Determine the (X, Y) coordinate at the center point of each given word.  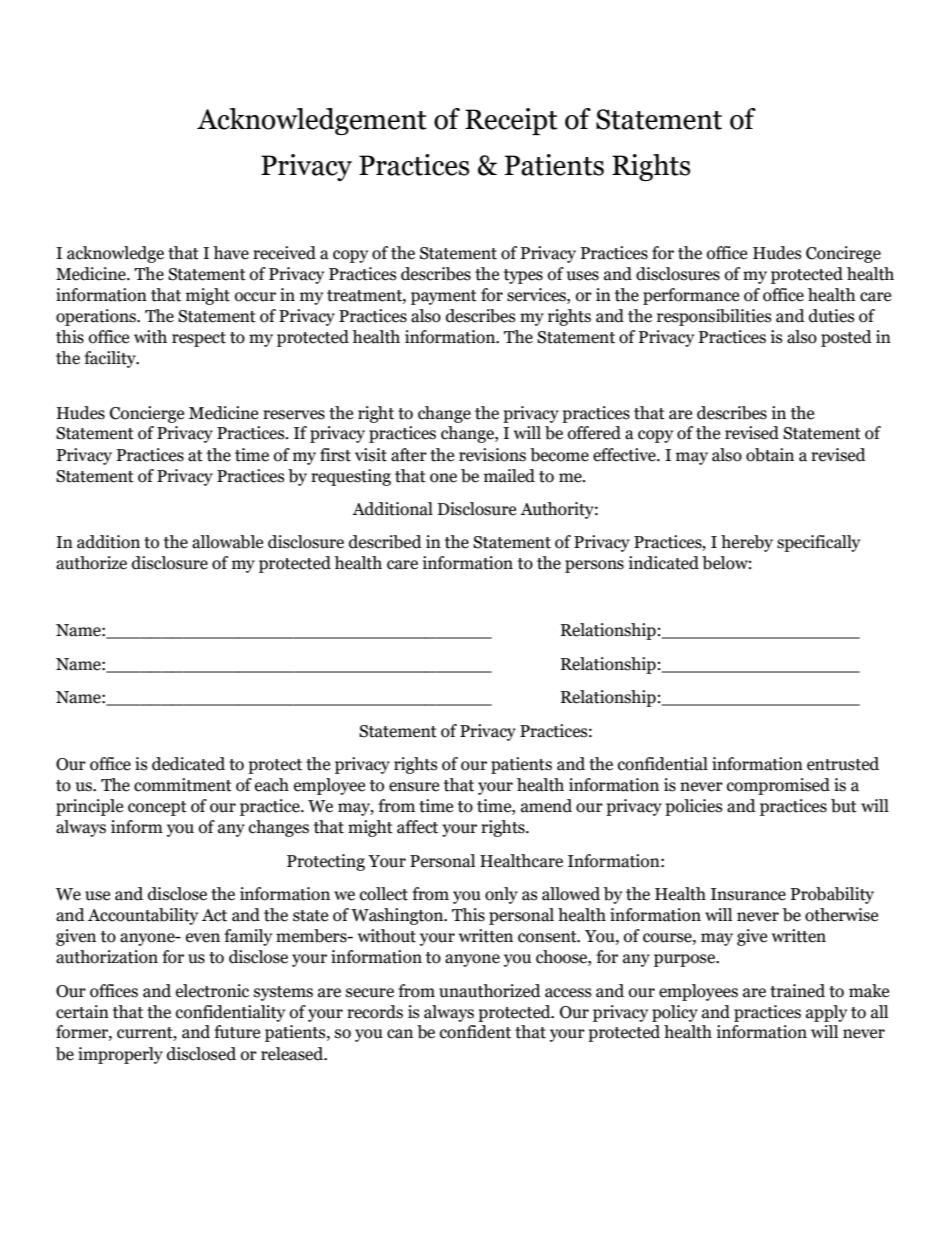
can (400, 1034)
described (385, 542)
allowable (227, 542)
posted (846, 338)
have (231, 253)
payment (444, 297)
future (237, 1032)
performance (691, 296)
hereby (747, 543)
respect (199, 339)
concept (157, 808)
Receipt (511, 121)
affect (417, 827)
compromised (778, 786)
